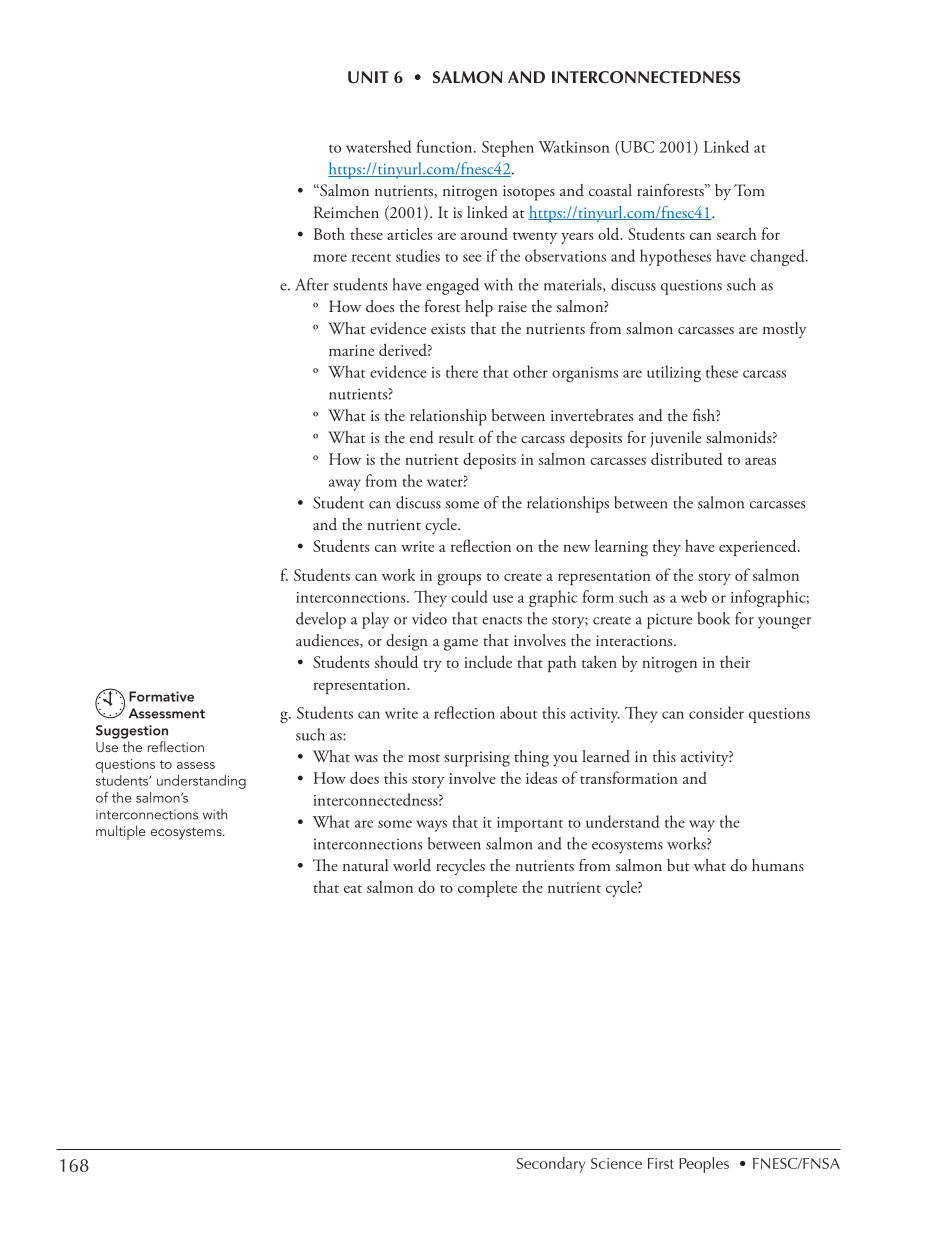  I want to click on Tom, so click(749, 190).
